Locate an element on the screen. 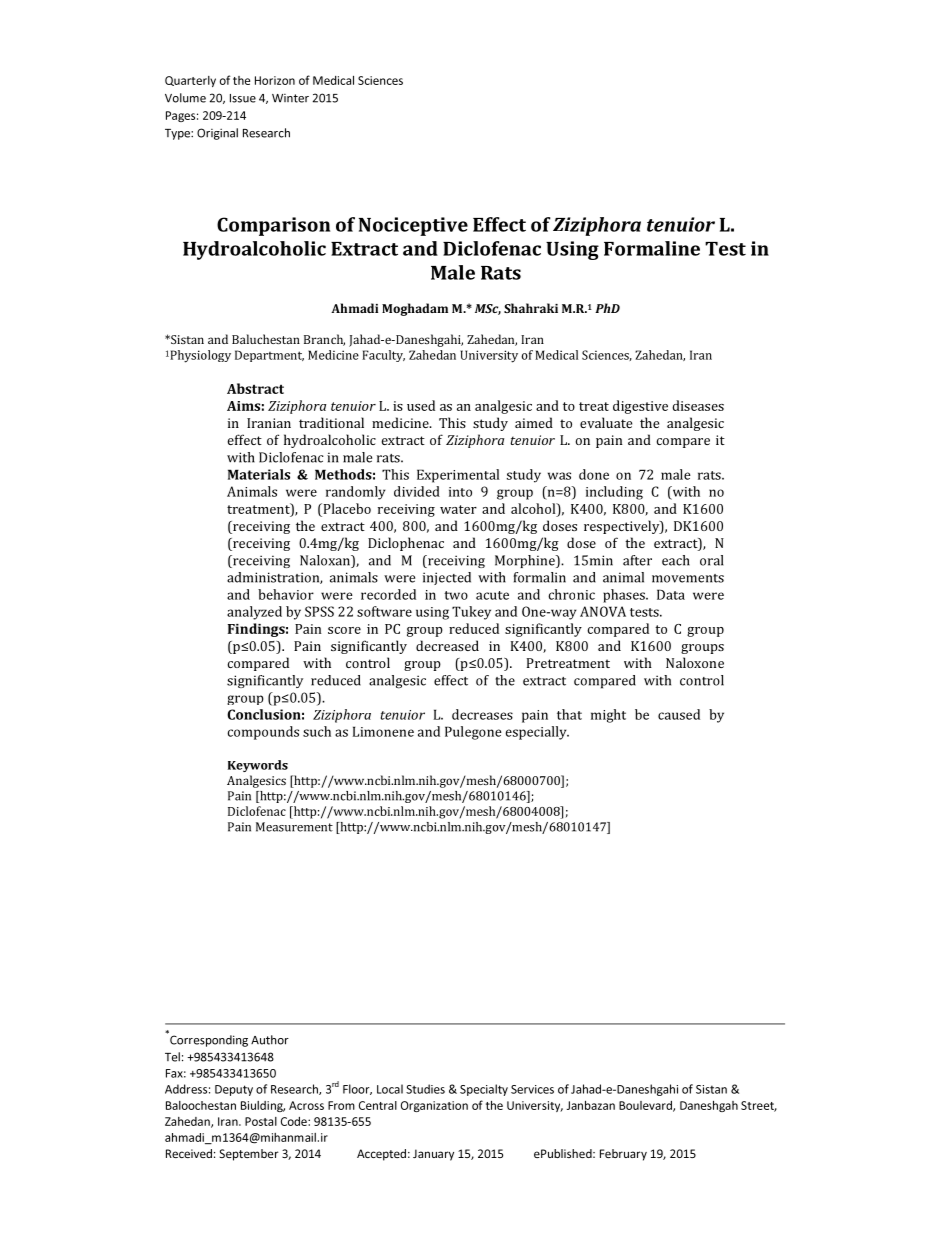  aimed is located at coordinates (534, 422).
